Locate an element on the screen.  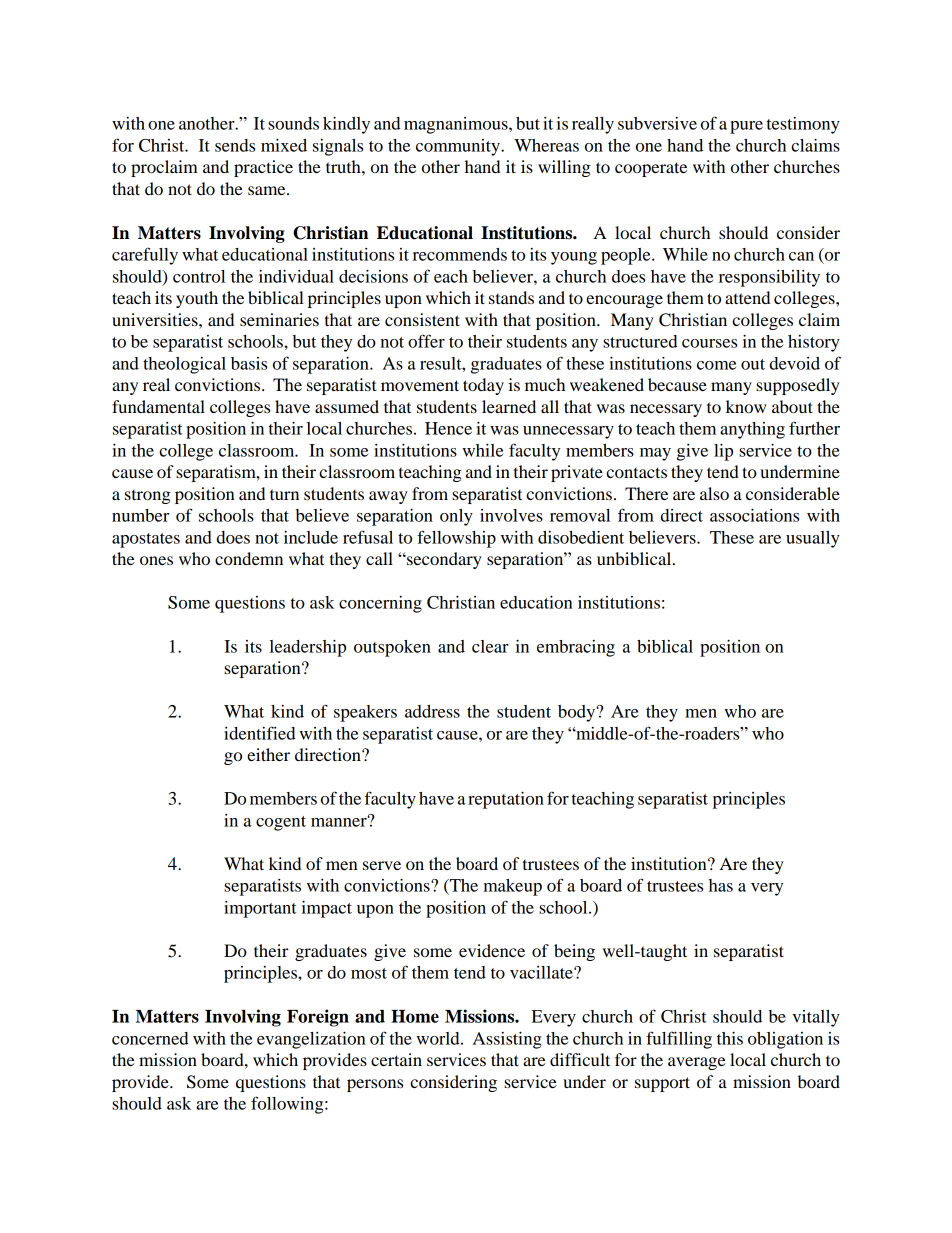
turn is located at coordinates (284, 494).
